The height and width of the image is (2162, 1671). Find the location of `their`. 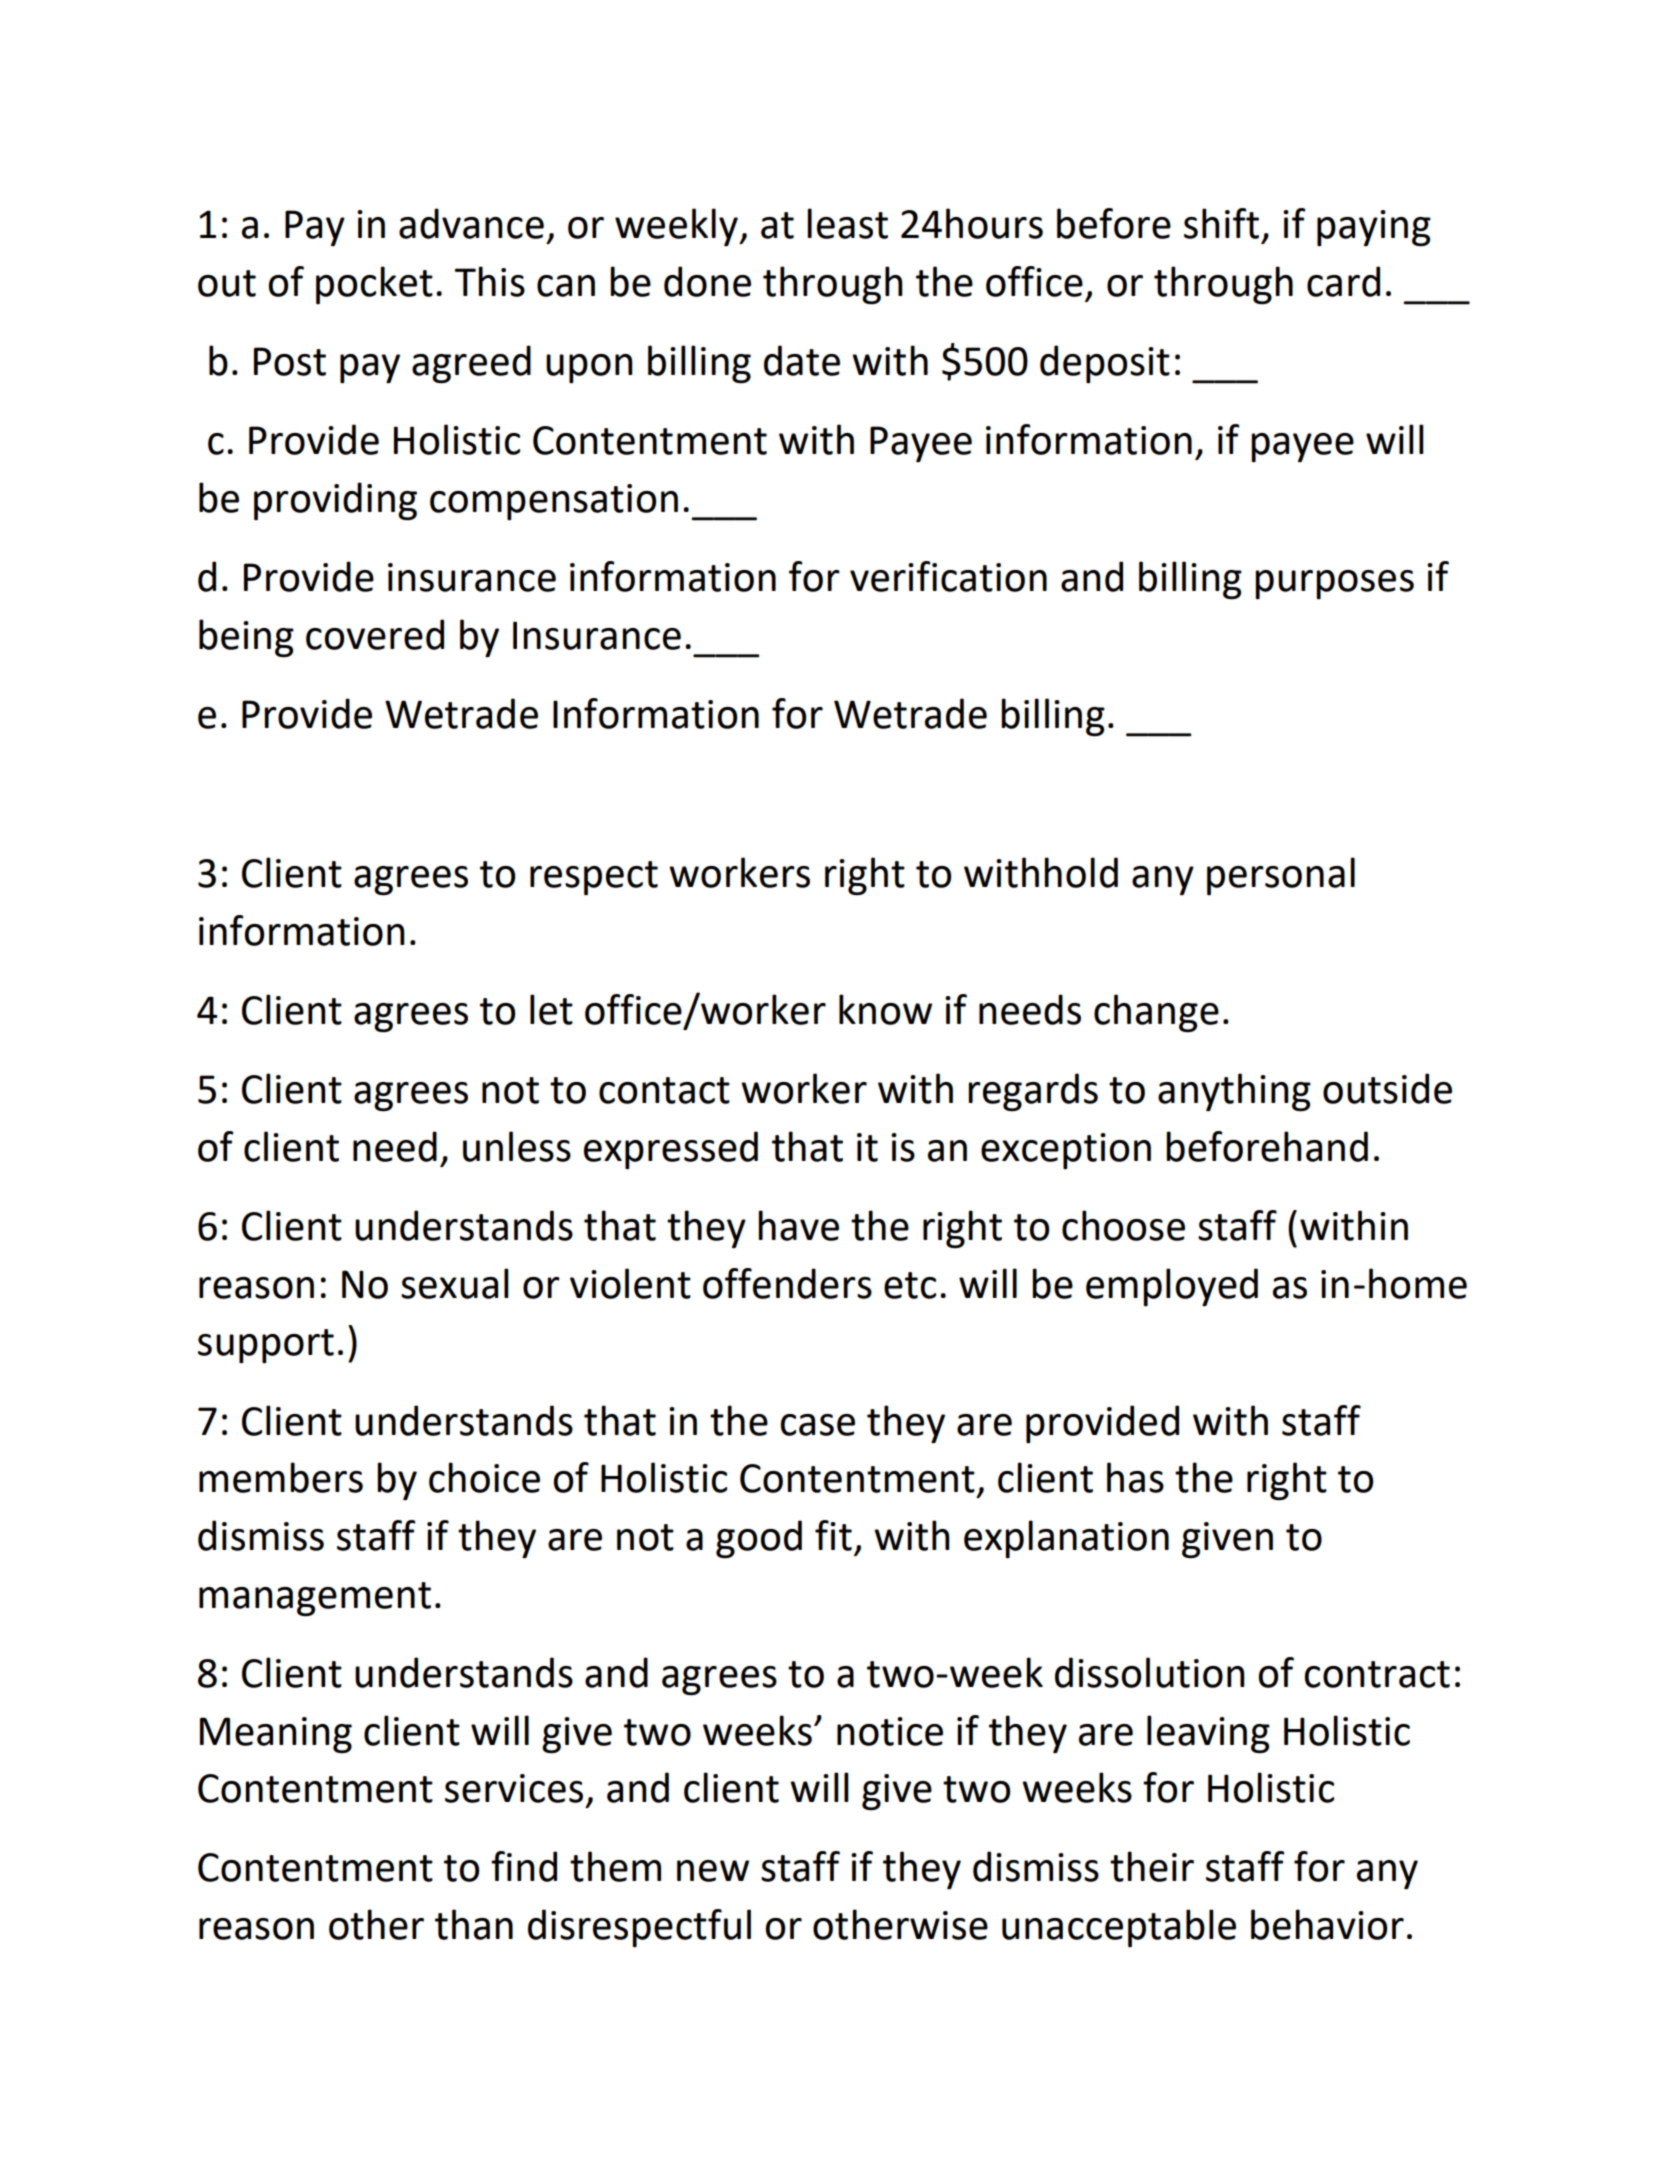

their is located at coordinates (1152, 1866).
